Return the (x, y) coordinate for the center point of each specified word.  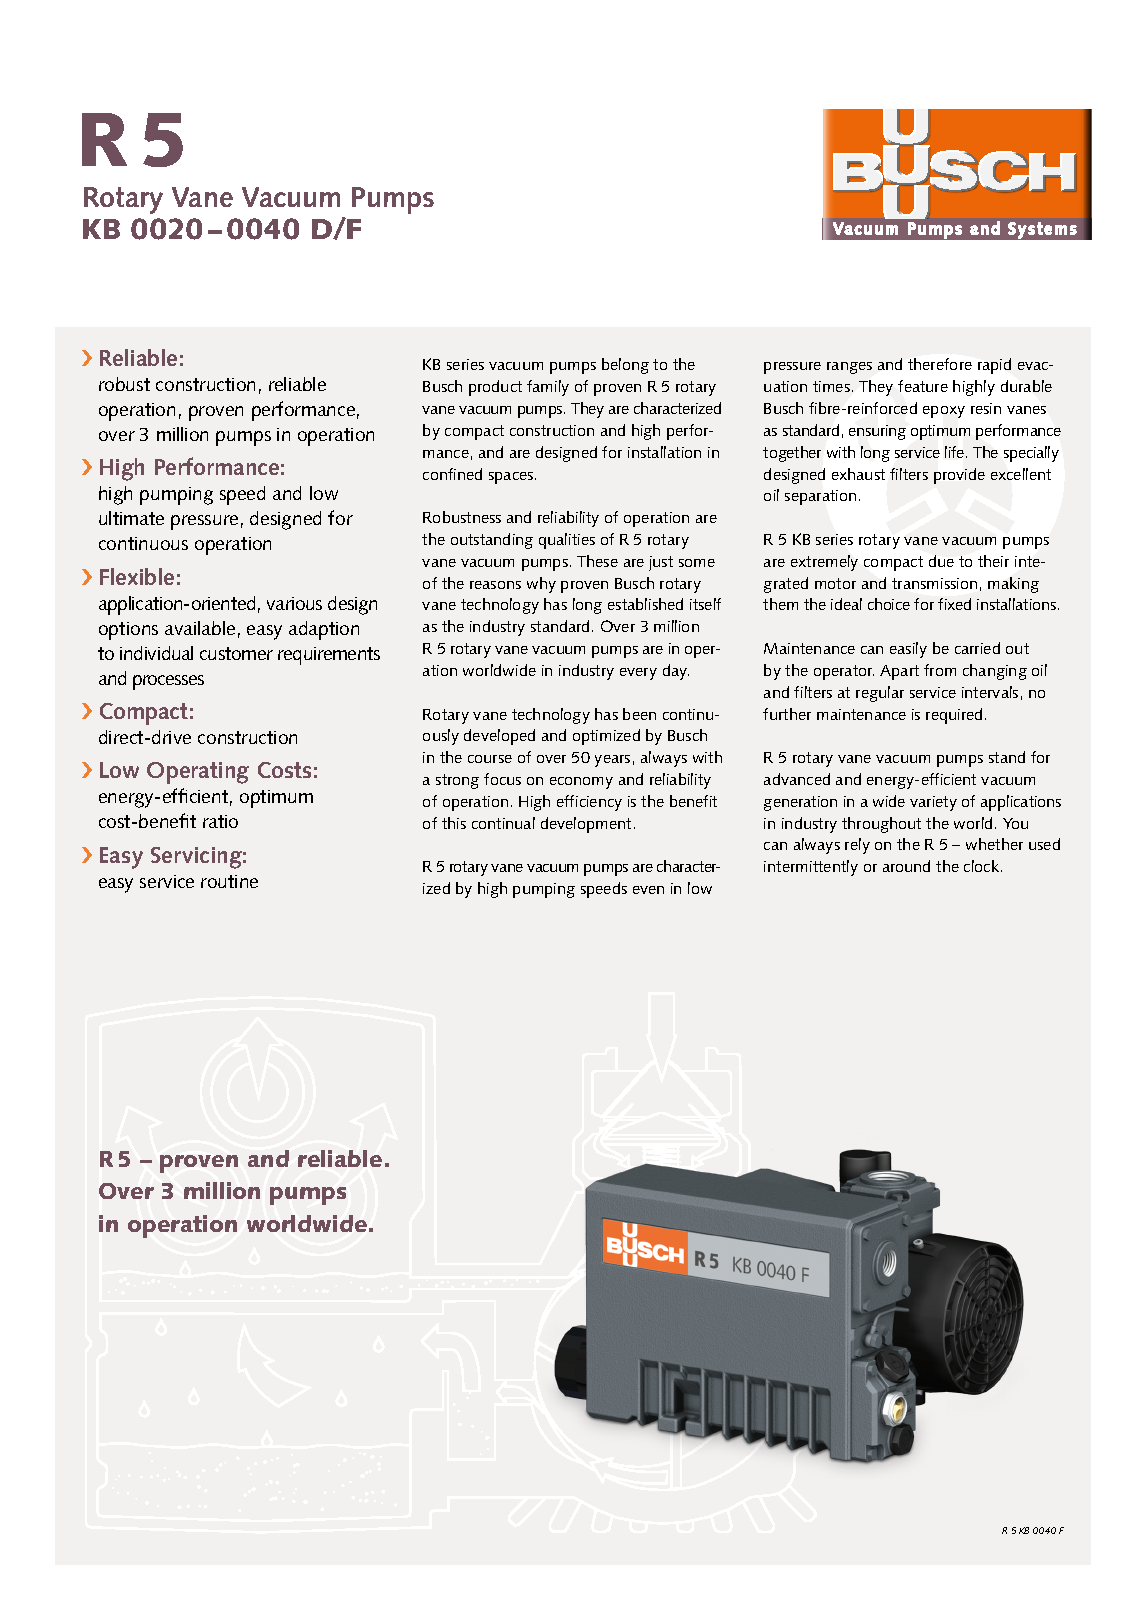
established (645, 604)
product (495, 388)
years (612, 761)
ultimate (131, 518)
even (648, 890)
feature (923, 386)
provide (959, 476)
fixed (954, 604)
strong (457, 781)
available (200, 628)
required (954, 716)
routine (229, 881)
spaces (512, 478)
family (548, 388)
